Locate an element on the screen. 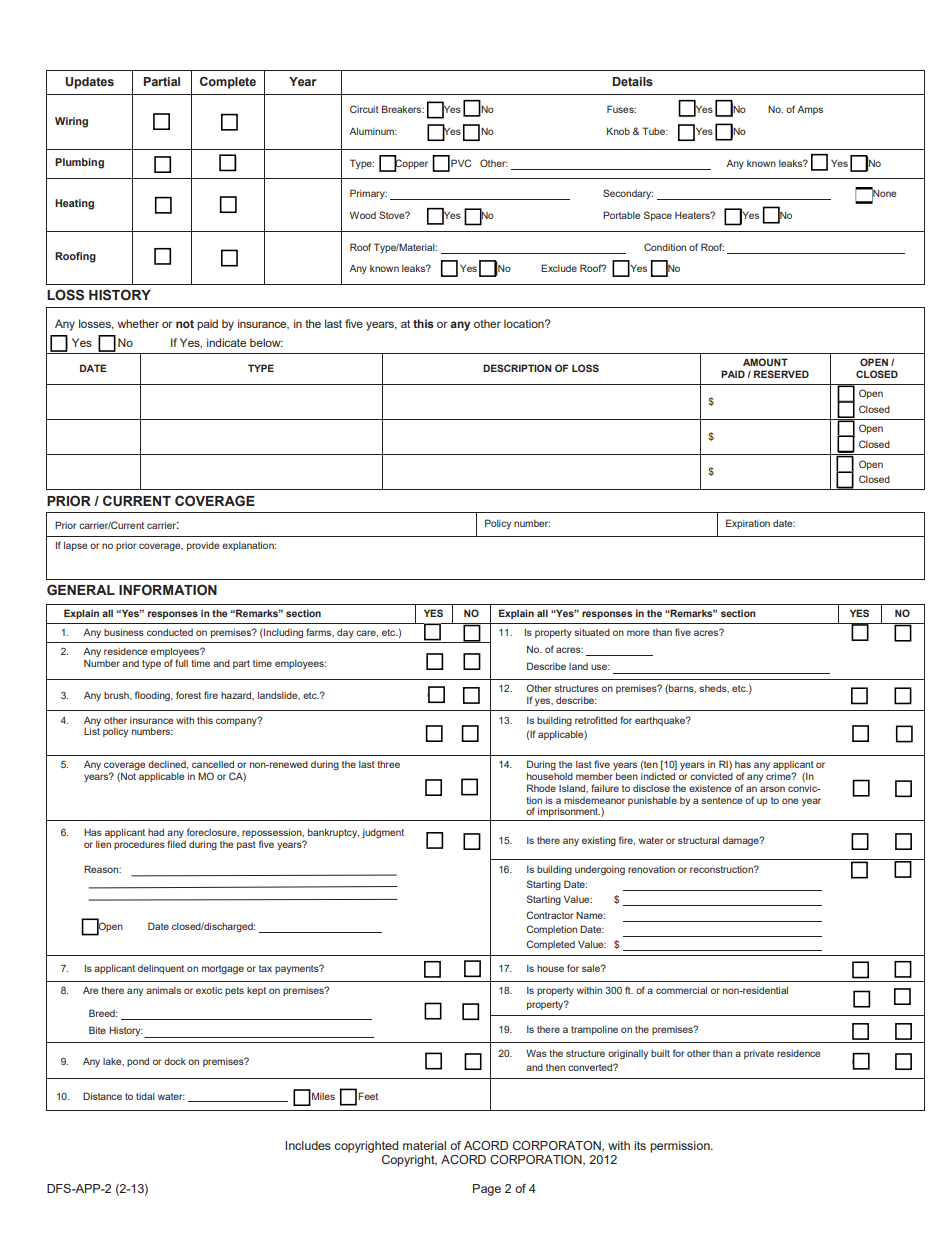 This screenshot has height=1233, width=952. procedures is located at coordinates (139, 845).
